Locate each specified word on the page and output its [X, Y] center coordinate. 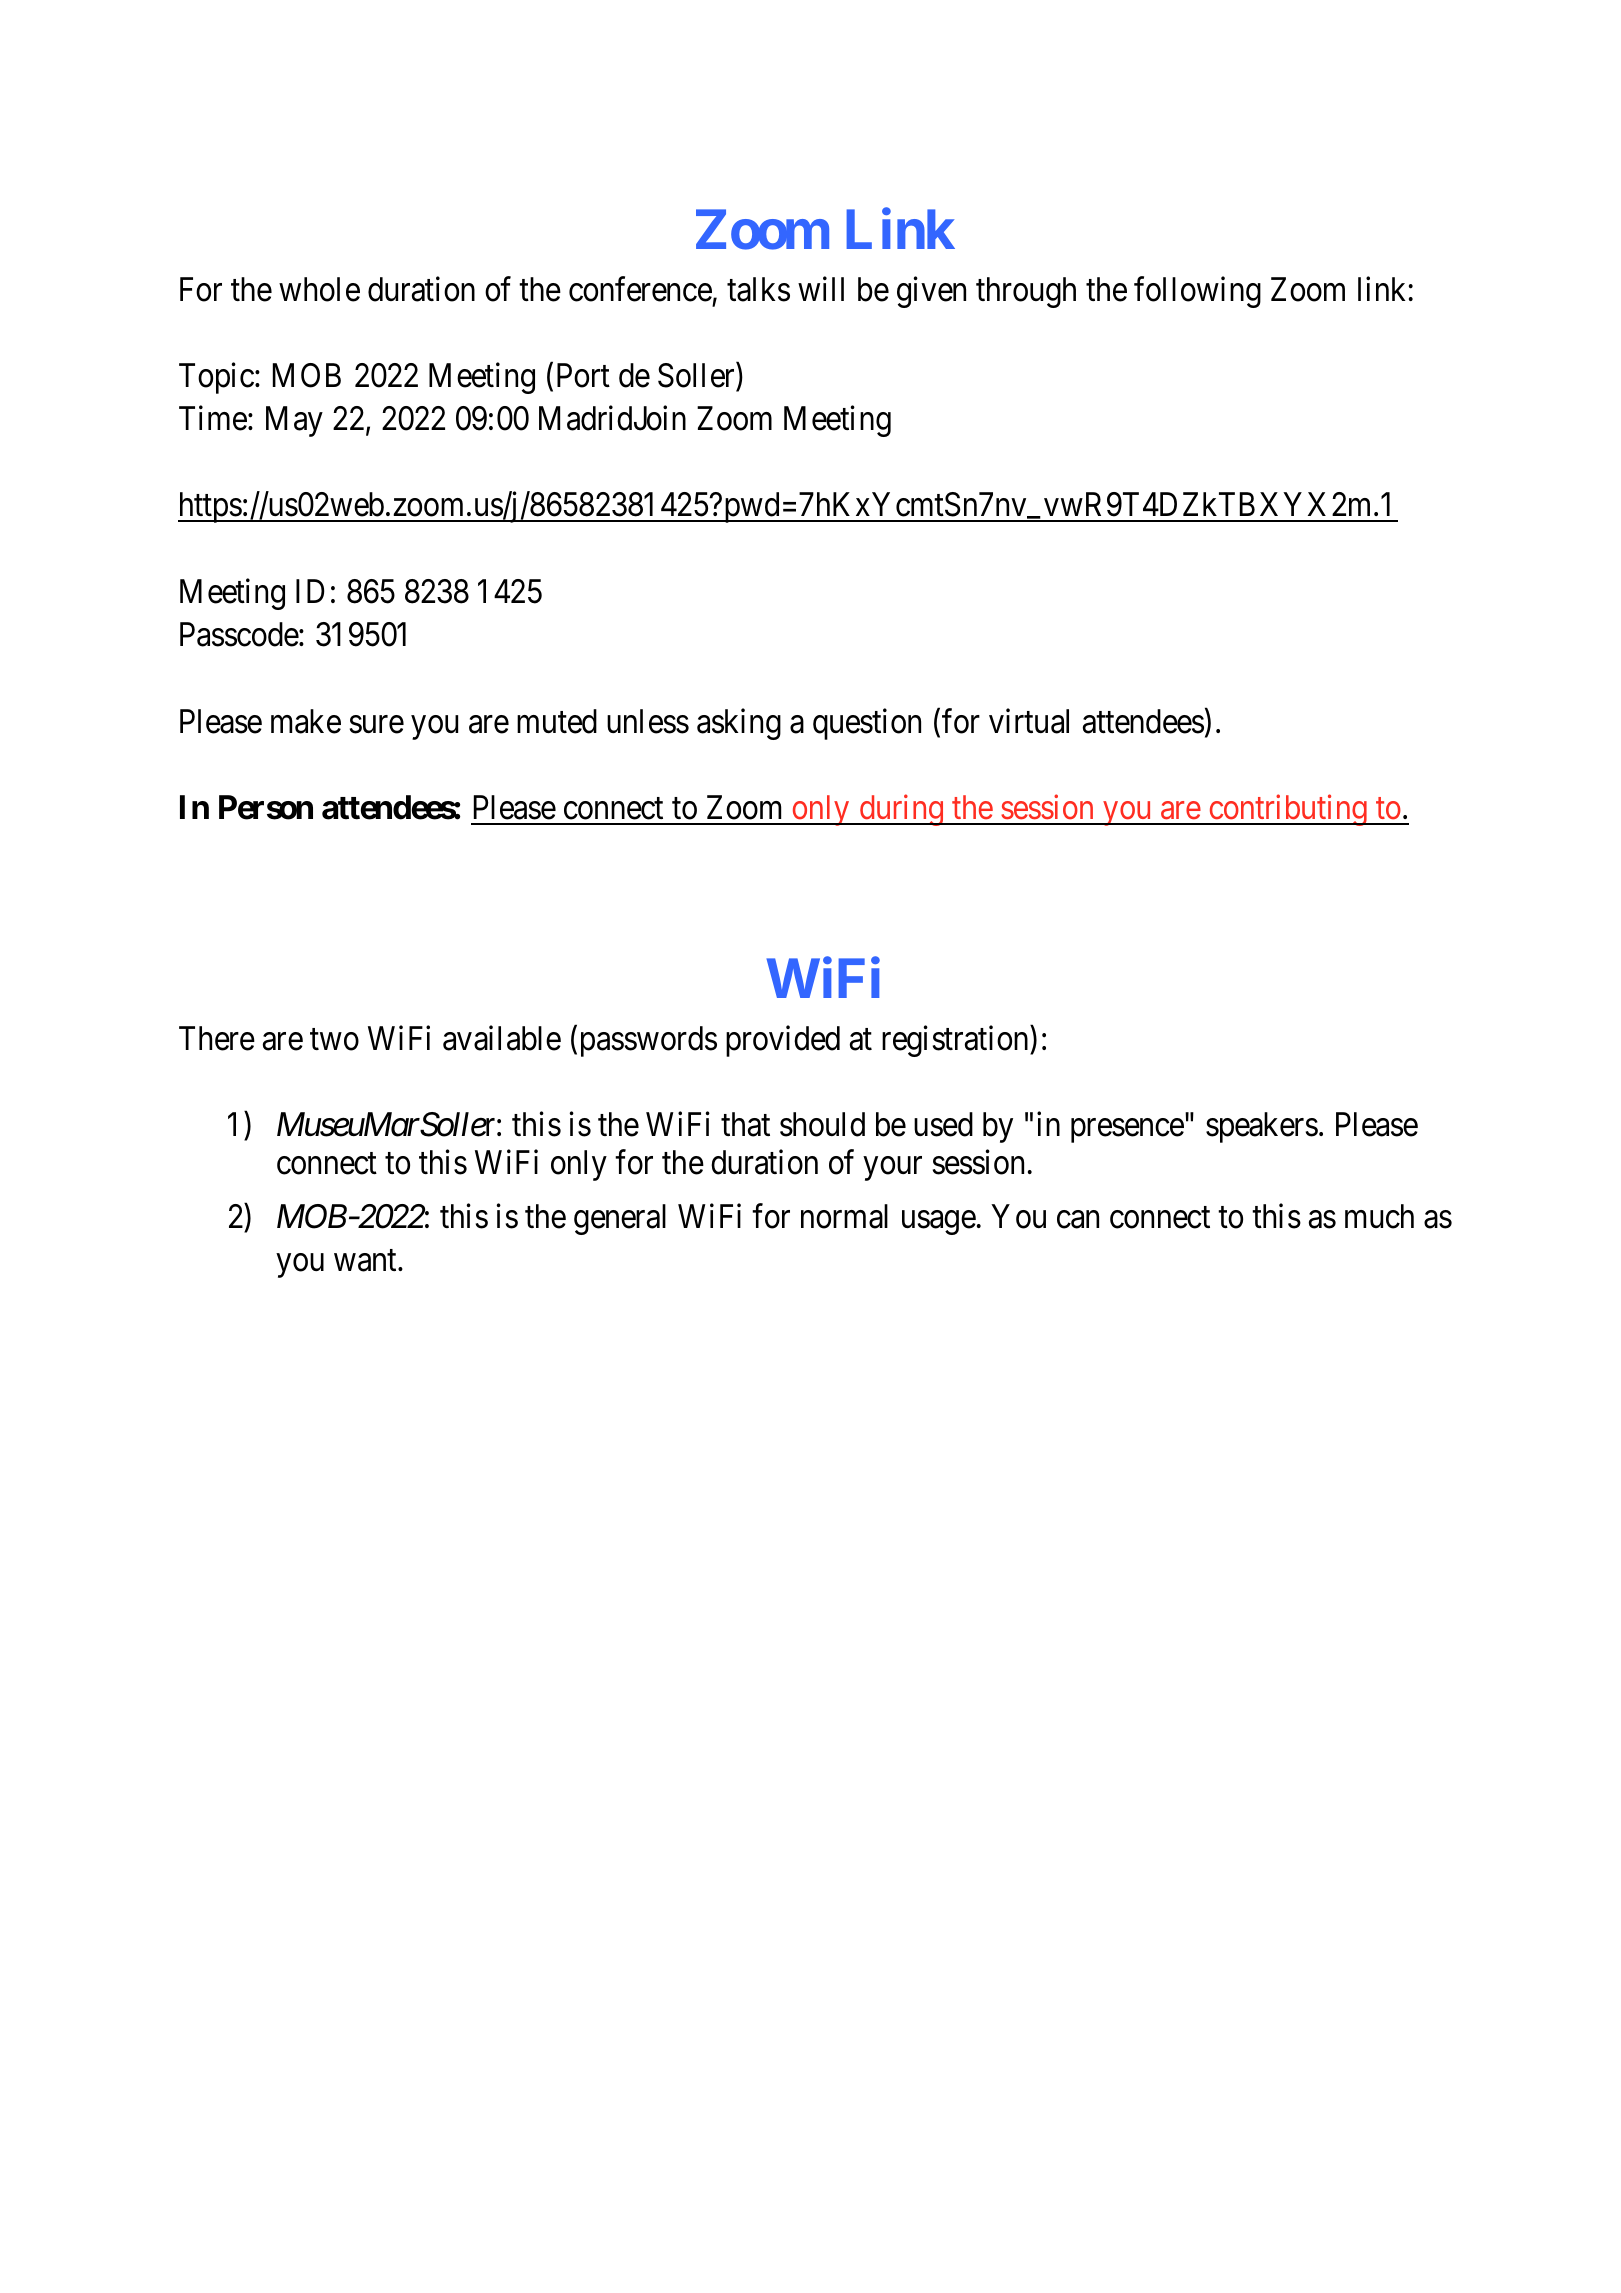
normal [844, 1216]
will [821, 288]
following [1197, 292]
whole [319, 289]
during [901, 810]
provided [783, 1041]
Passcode [240, 634]
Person [266, 807]
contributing [1288, 810]
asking [739, 724]
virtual [1029, 721]
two [334, 1040]
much [1379, 1216]
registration [956, 1041]
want [366, 1261]
